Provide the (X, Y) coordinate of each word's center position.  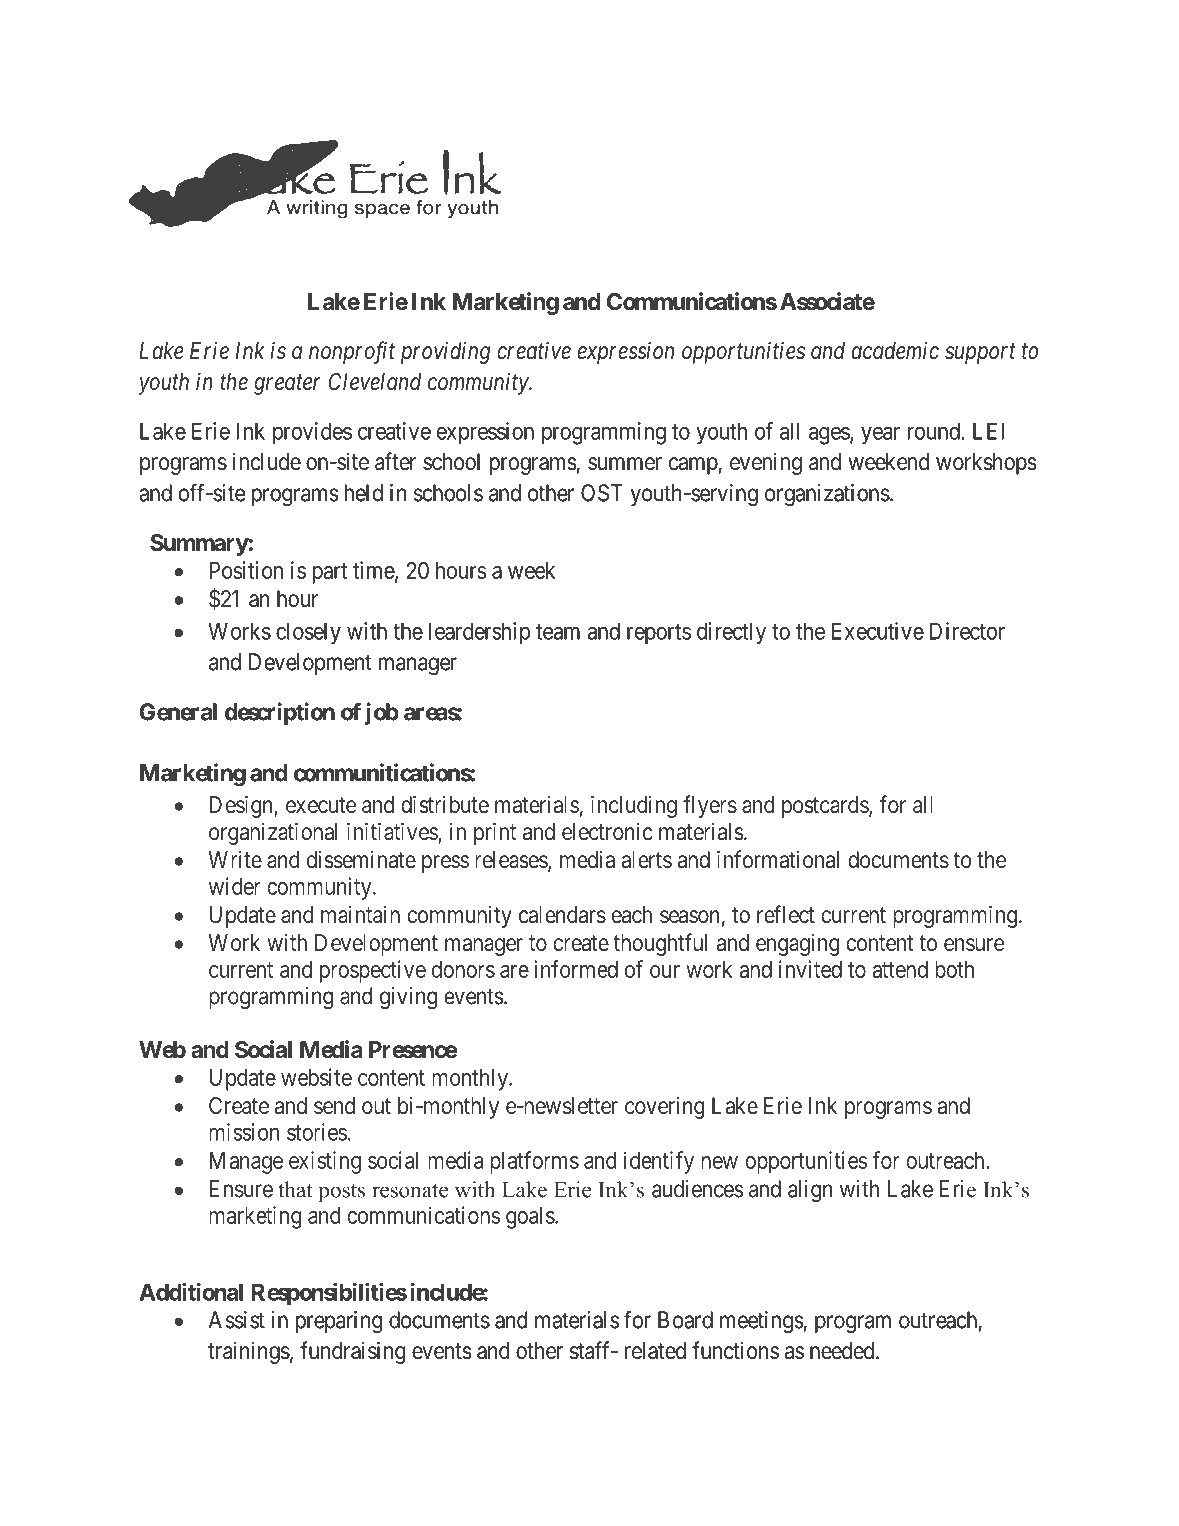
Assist (236, 1320)
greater (287, 385)
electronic (607, 831)
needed (843, 1351)
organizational (273, 833)
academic (895, 350)
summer (625, 464)
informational (778, 859)
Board (685, 1320)
